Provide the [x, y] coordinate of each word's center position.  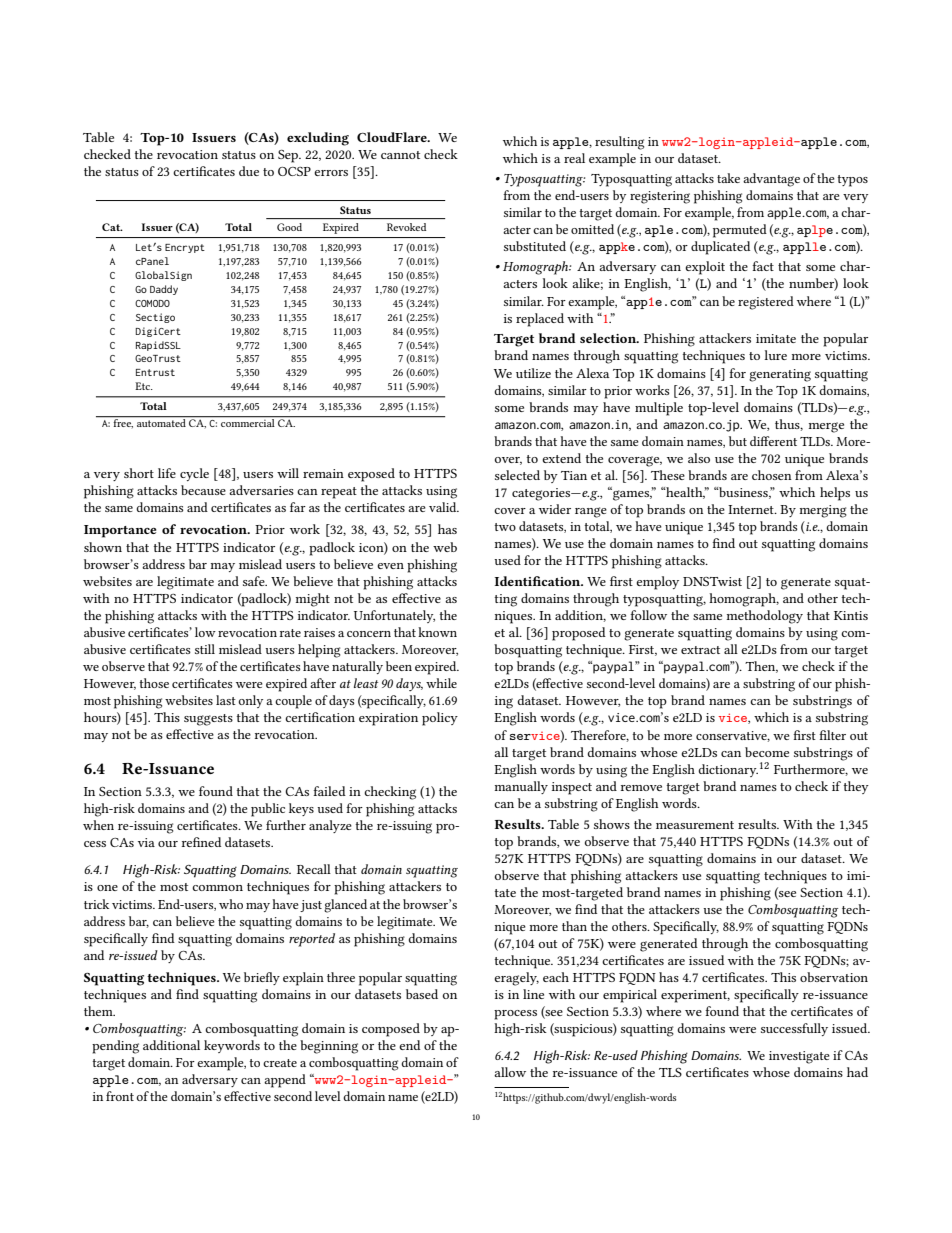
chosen [772, 475]
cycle [194, 474]
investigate [799, 1057]
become [767, 752]
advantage [771, 180]
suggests [208, 720]
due [249, 171]
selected [517, 475]
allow [510, 1072]
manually [521, 787]
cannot [400, 155]
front [120, 1096]
